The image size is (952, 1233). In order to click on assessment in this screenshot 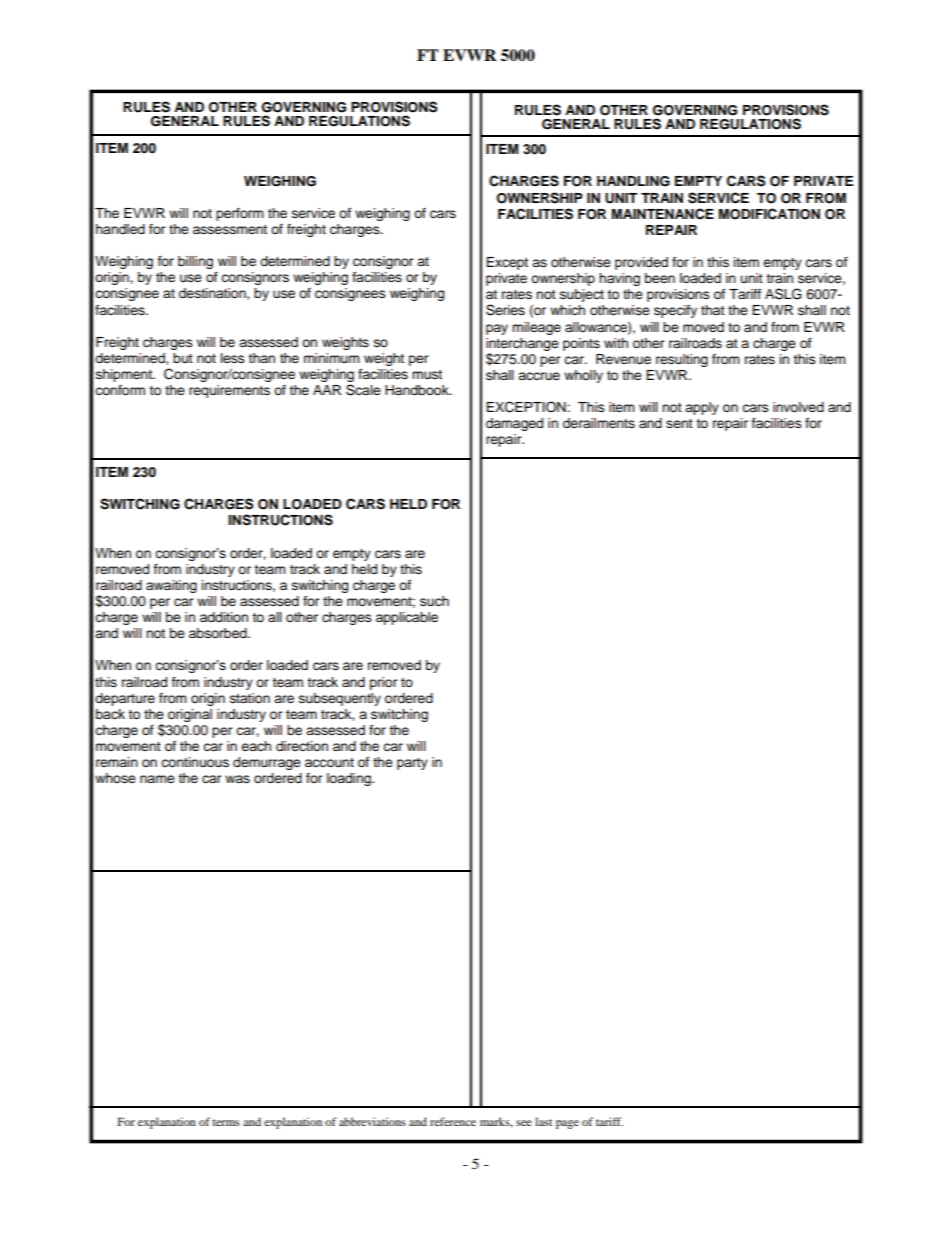, I will do `click(230, 229)`.
